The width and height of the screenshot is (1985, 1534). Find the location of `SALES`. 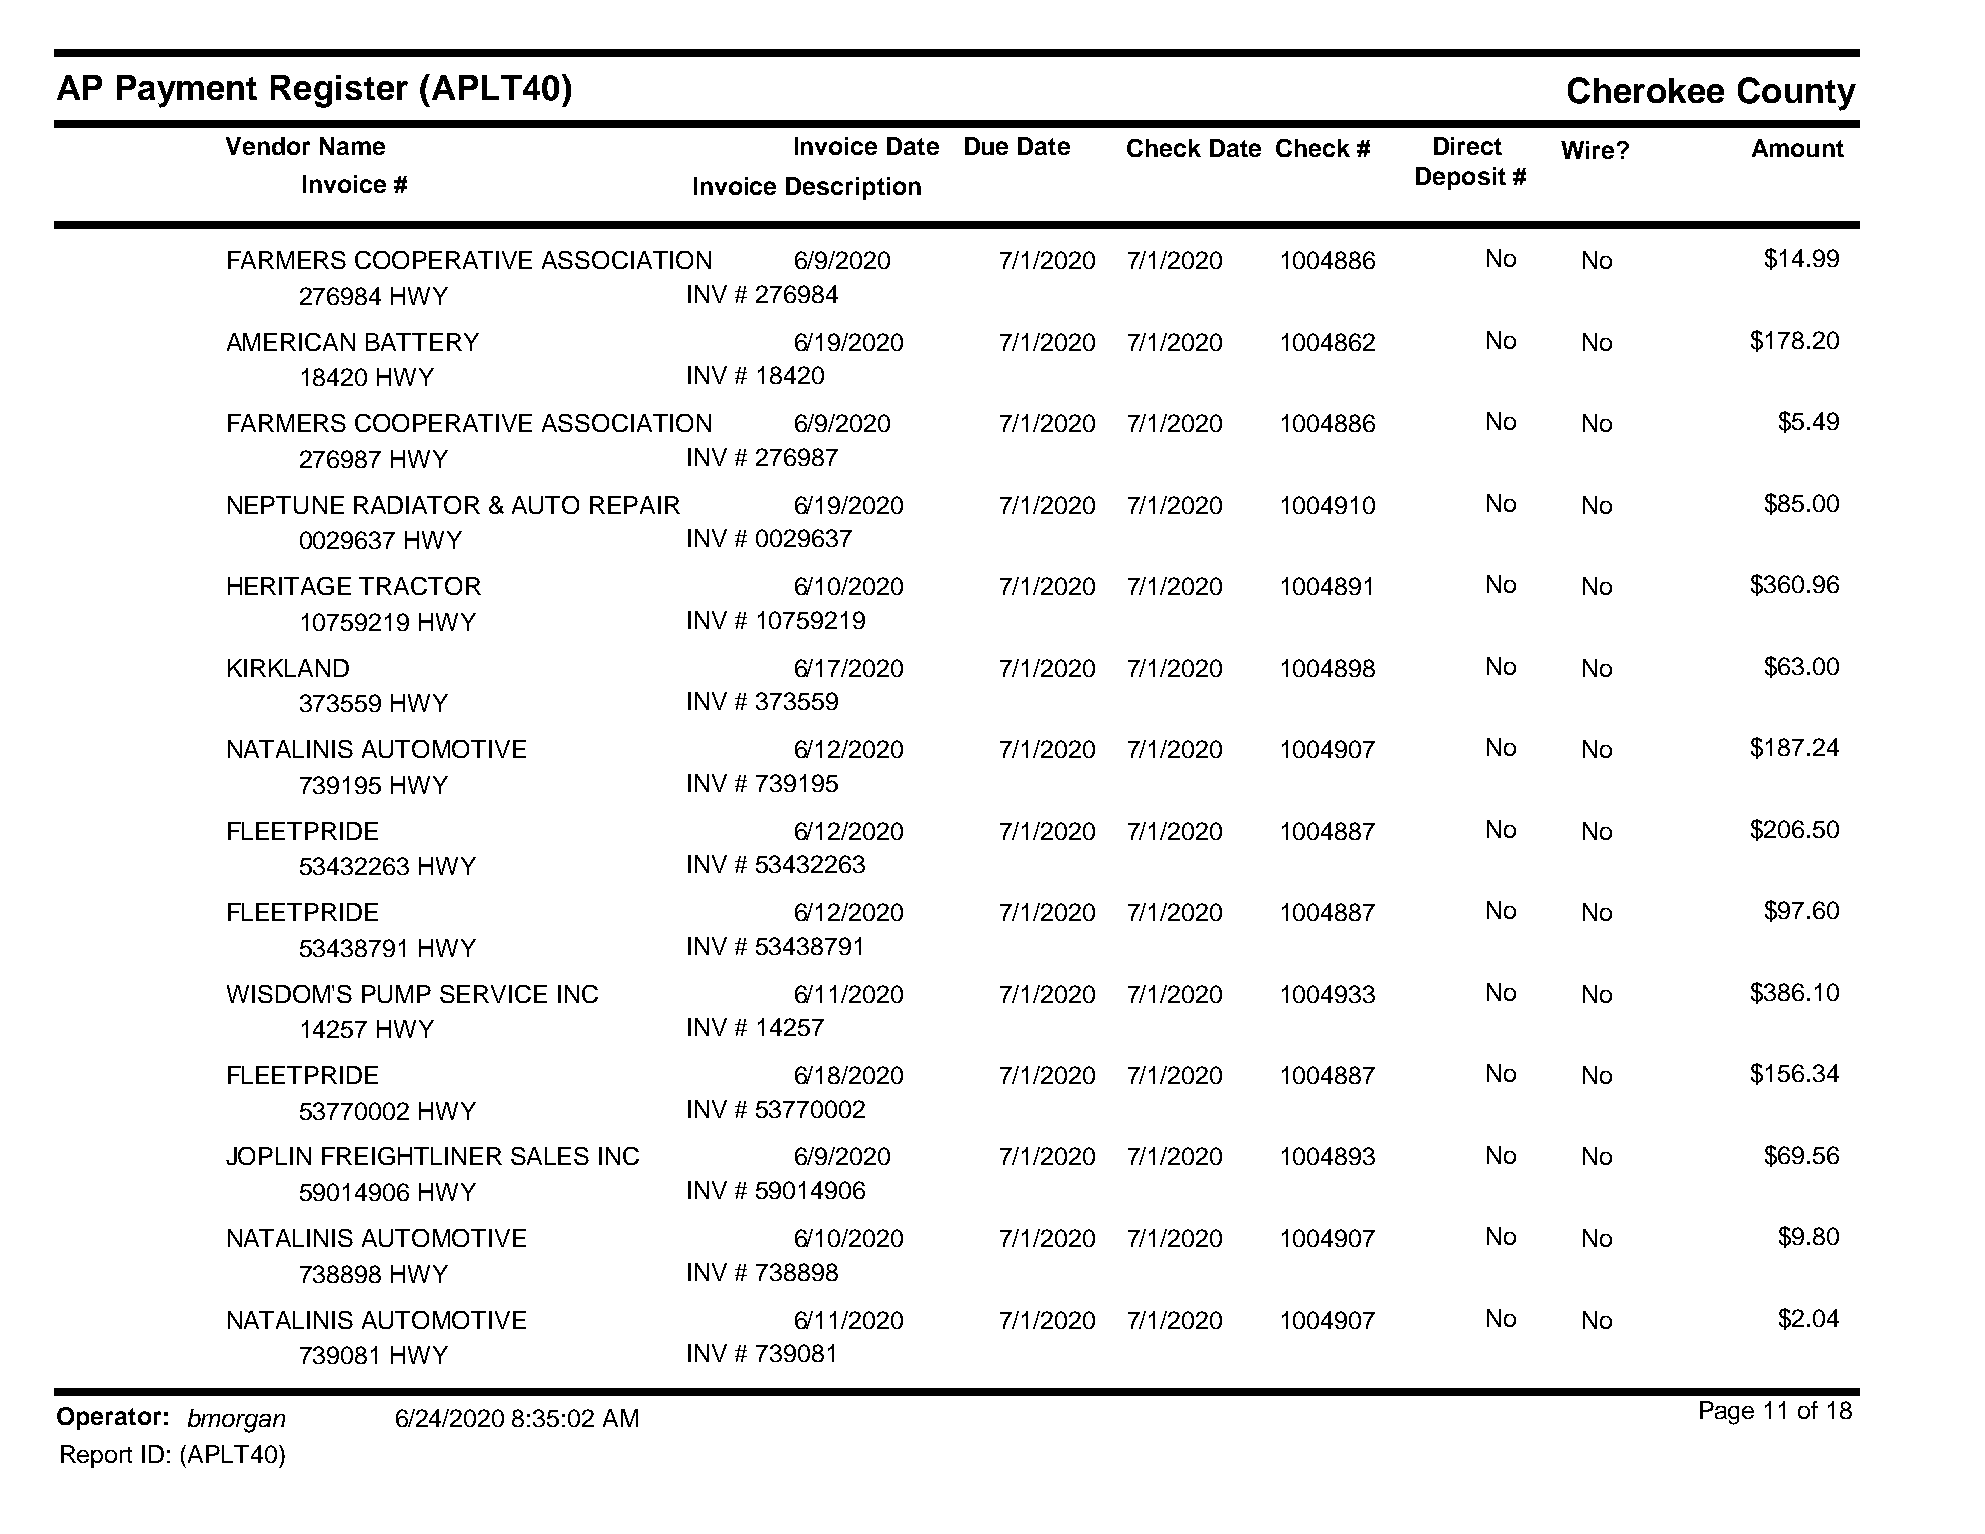

SALES is located at coordinates (550, 1156).
